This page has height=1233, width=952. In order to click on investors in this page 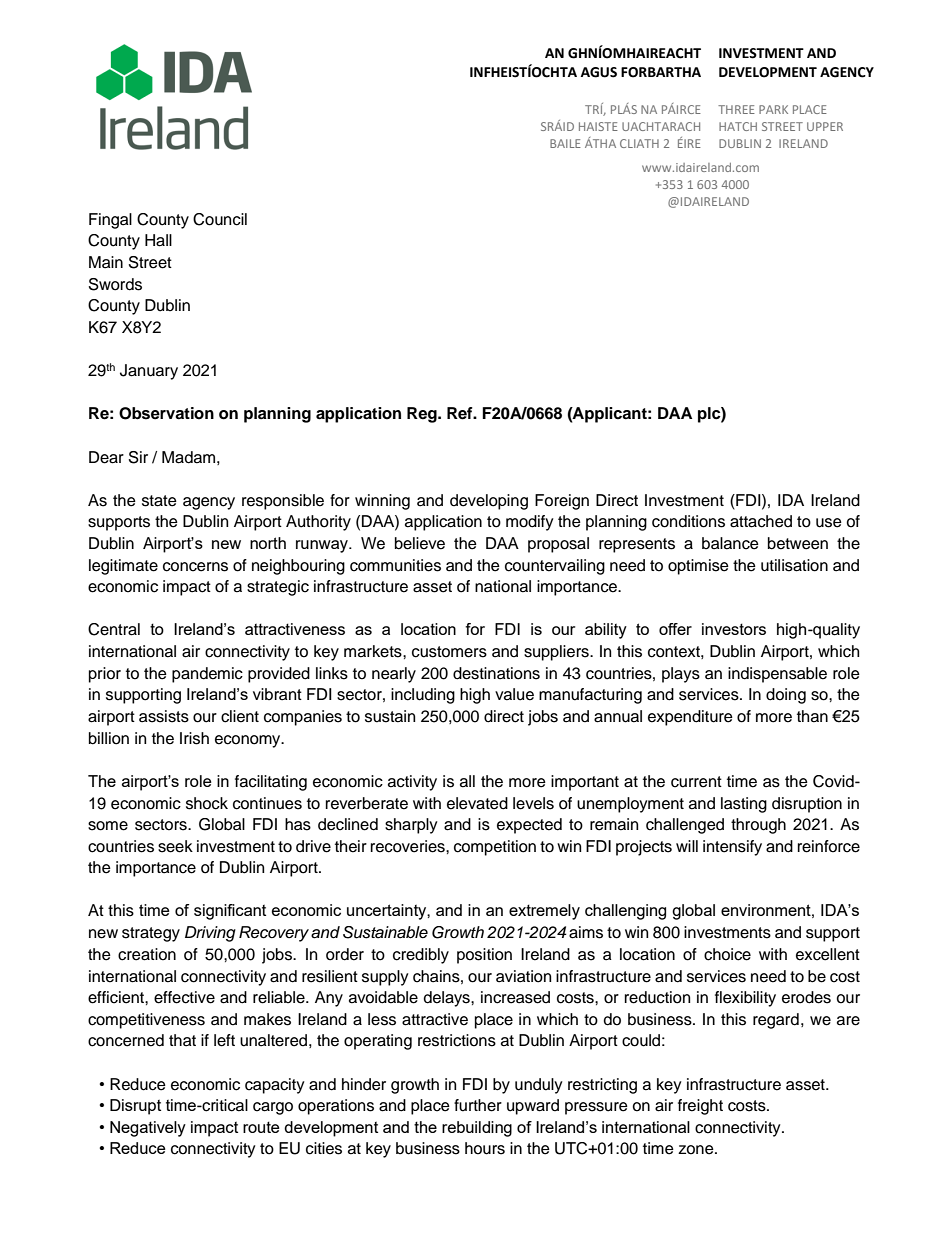, I will do `click(734, 629)`.
